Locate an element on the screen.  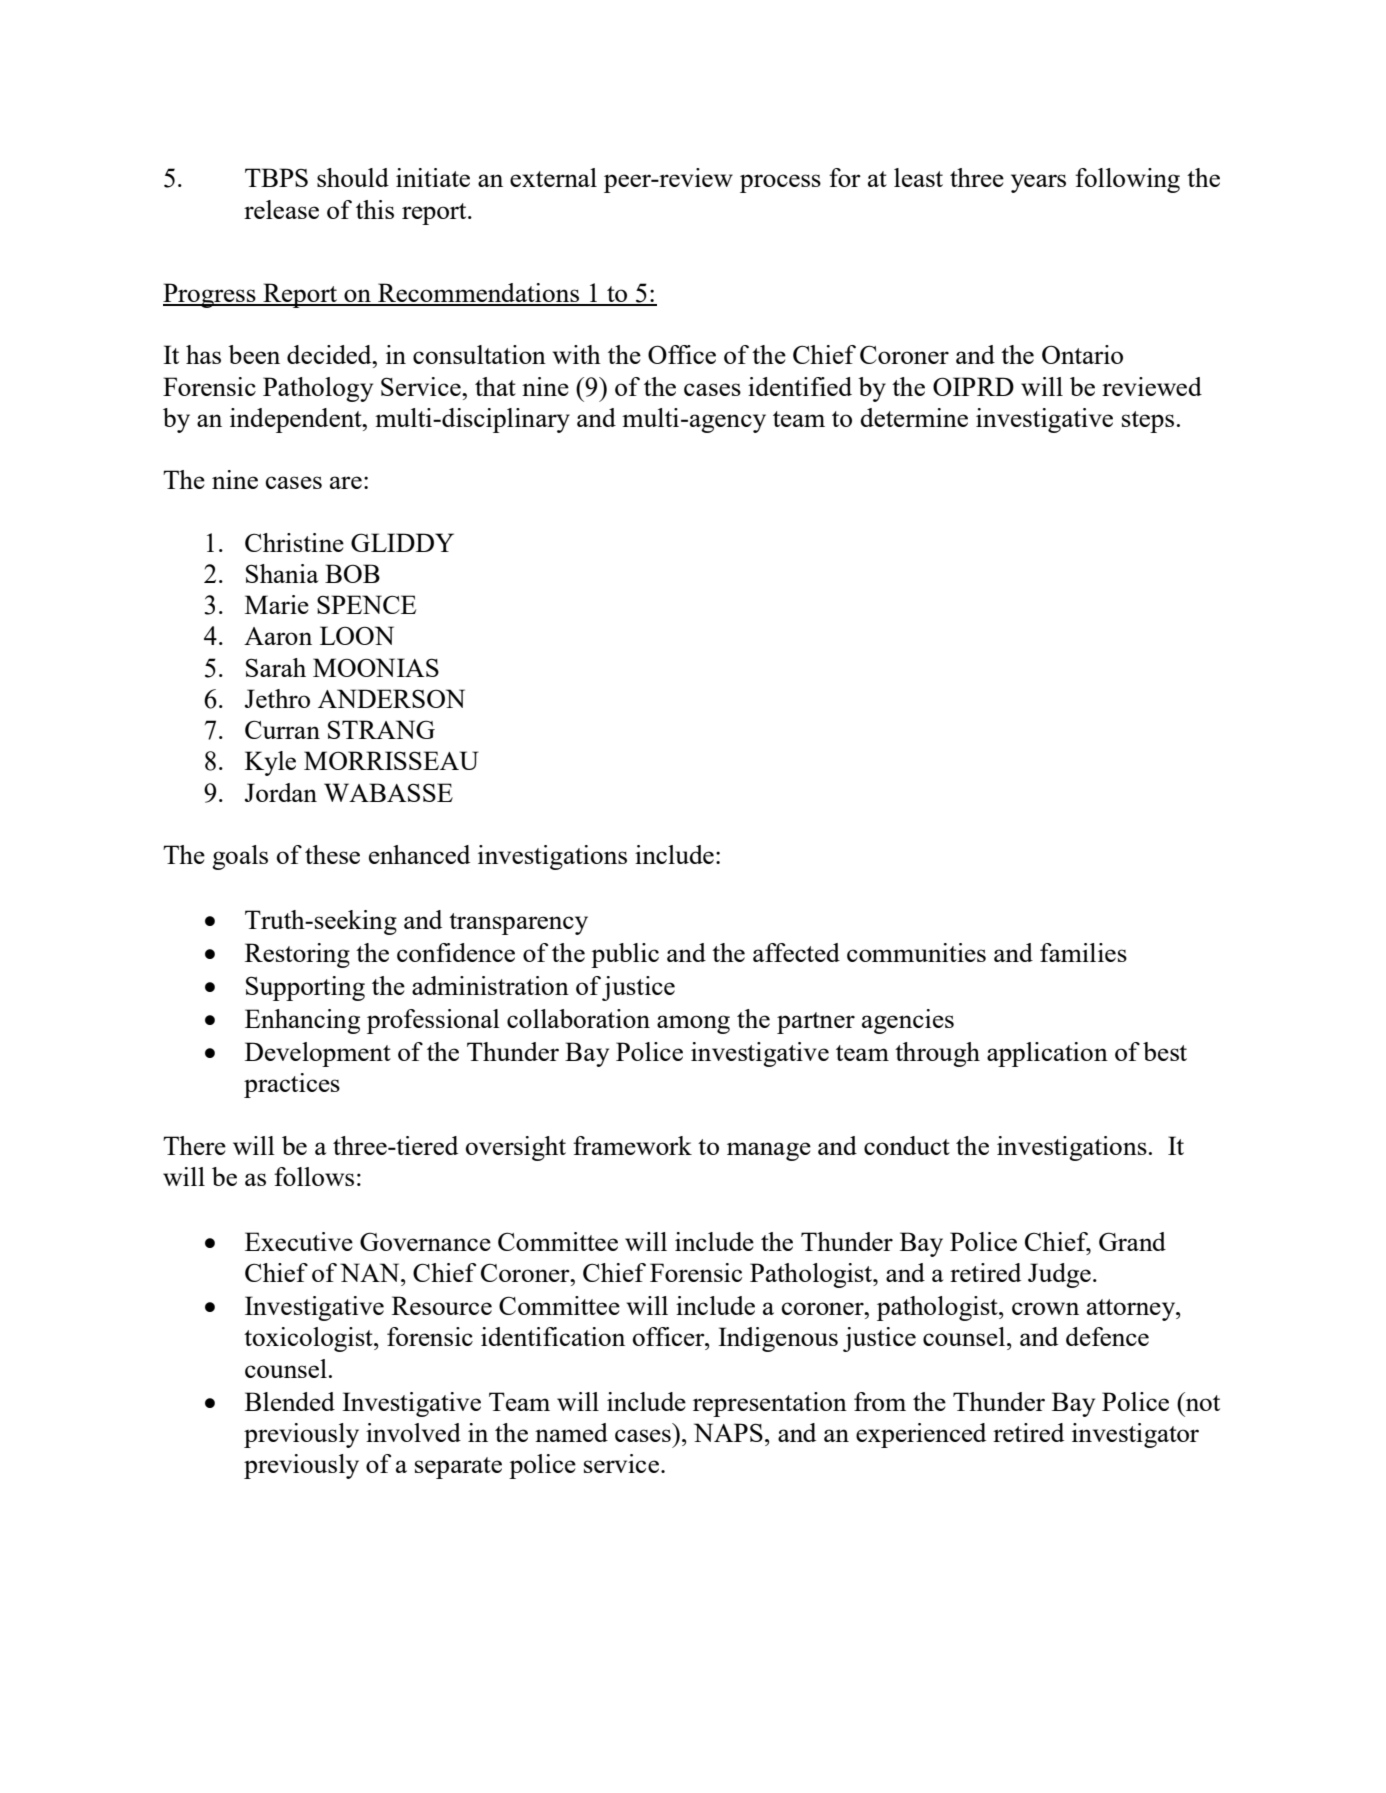
application is located at coordinates (1047, 1054).
